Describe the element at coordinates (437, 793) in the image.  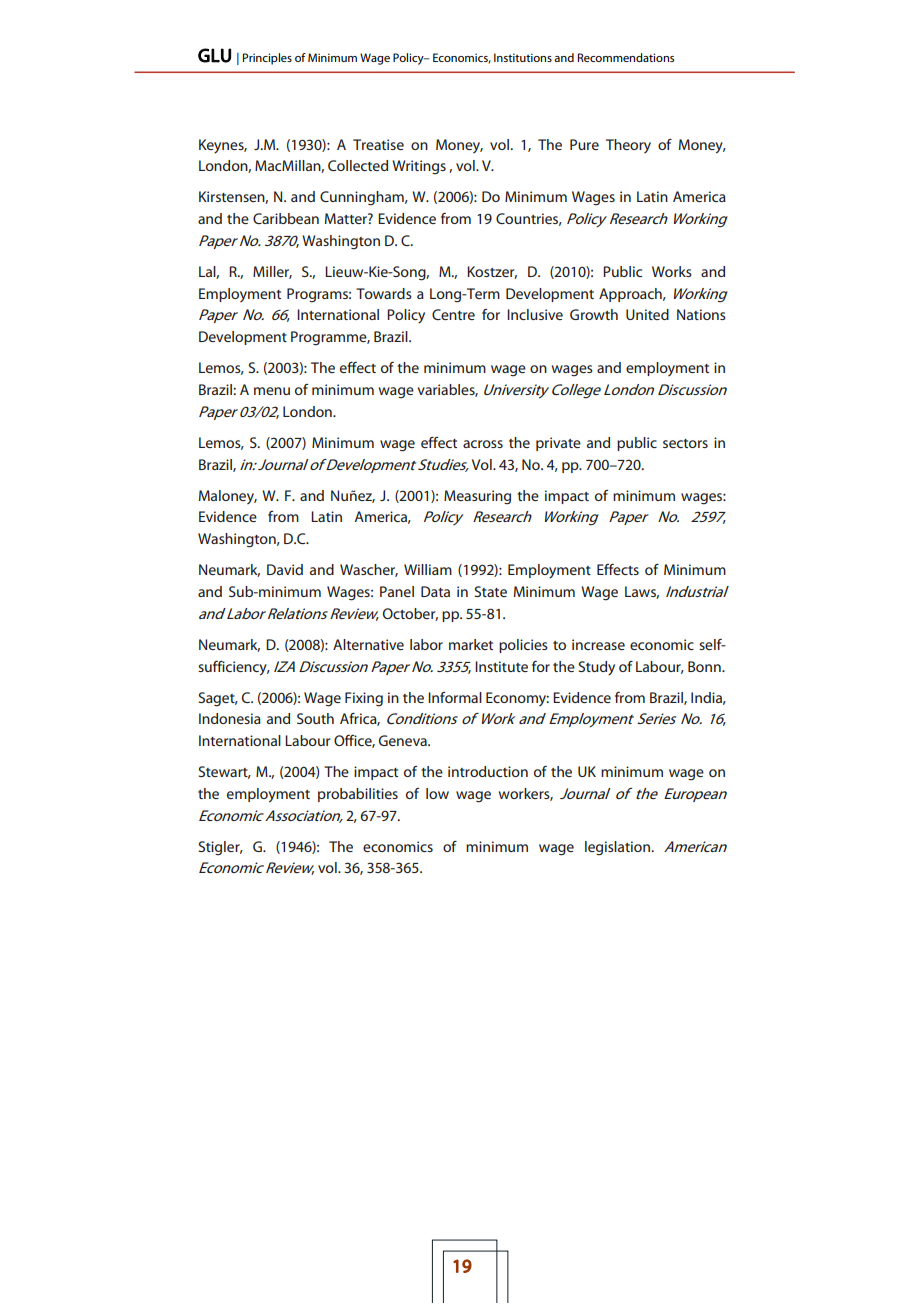
I see `low` at that location.
